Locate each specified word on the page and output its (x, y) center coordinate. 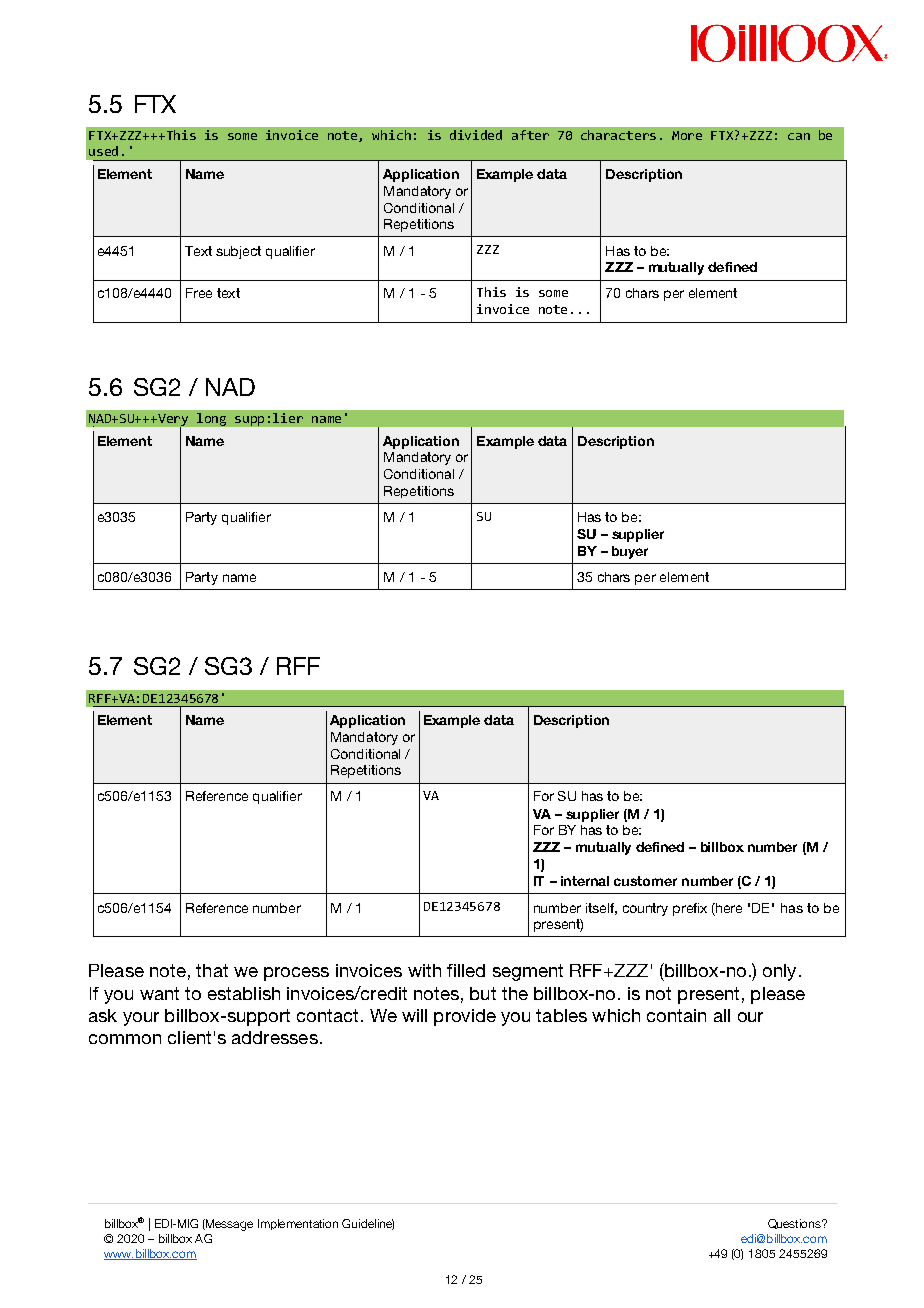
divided (476, 135)
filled (466, 970)
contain (676, 1015)
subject (238, 252)
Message (228, 1225)
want (159, 993)
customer (645, 881)
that (212, 970)
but (483, 993)
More (687, 135)
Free (199, 293)
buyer (630, 552)
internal (585, 881)
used (103, 151)
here (728, 908)
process (296, 974)
